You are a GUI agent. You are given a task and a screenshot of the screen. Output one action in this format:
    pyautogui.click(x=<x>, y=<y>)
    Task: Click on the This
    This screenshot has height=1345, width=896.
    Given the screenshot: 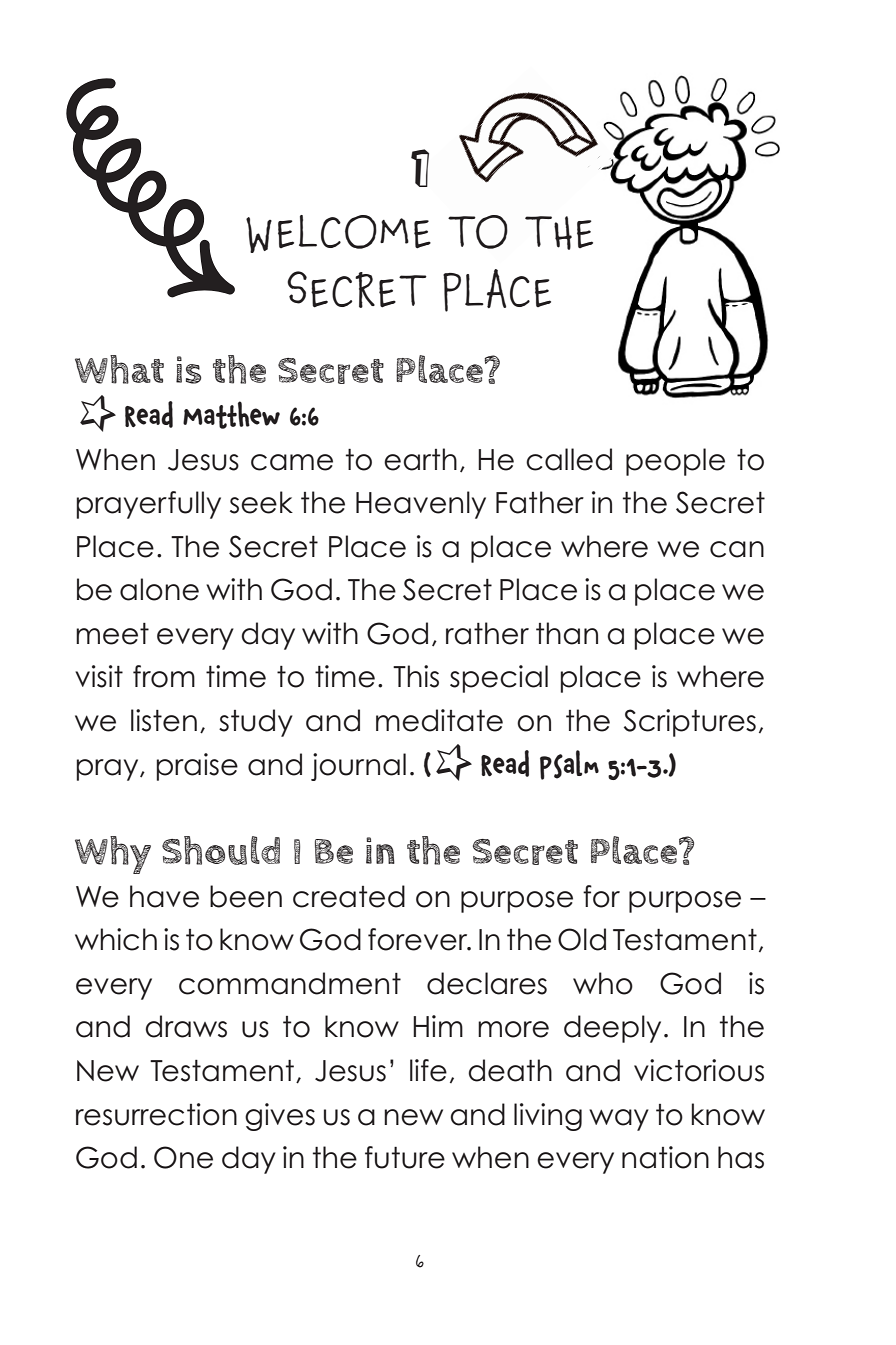 What is the action you would take?
    pyautogui.click(x=416, y=676)
